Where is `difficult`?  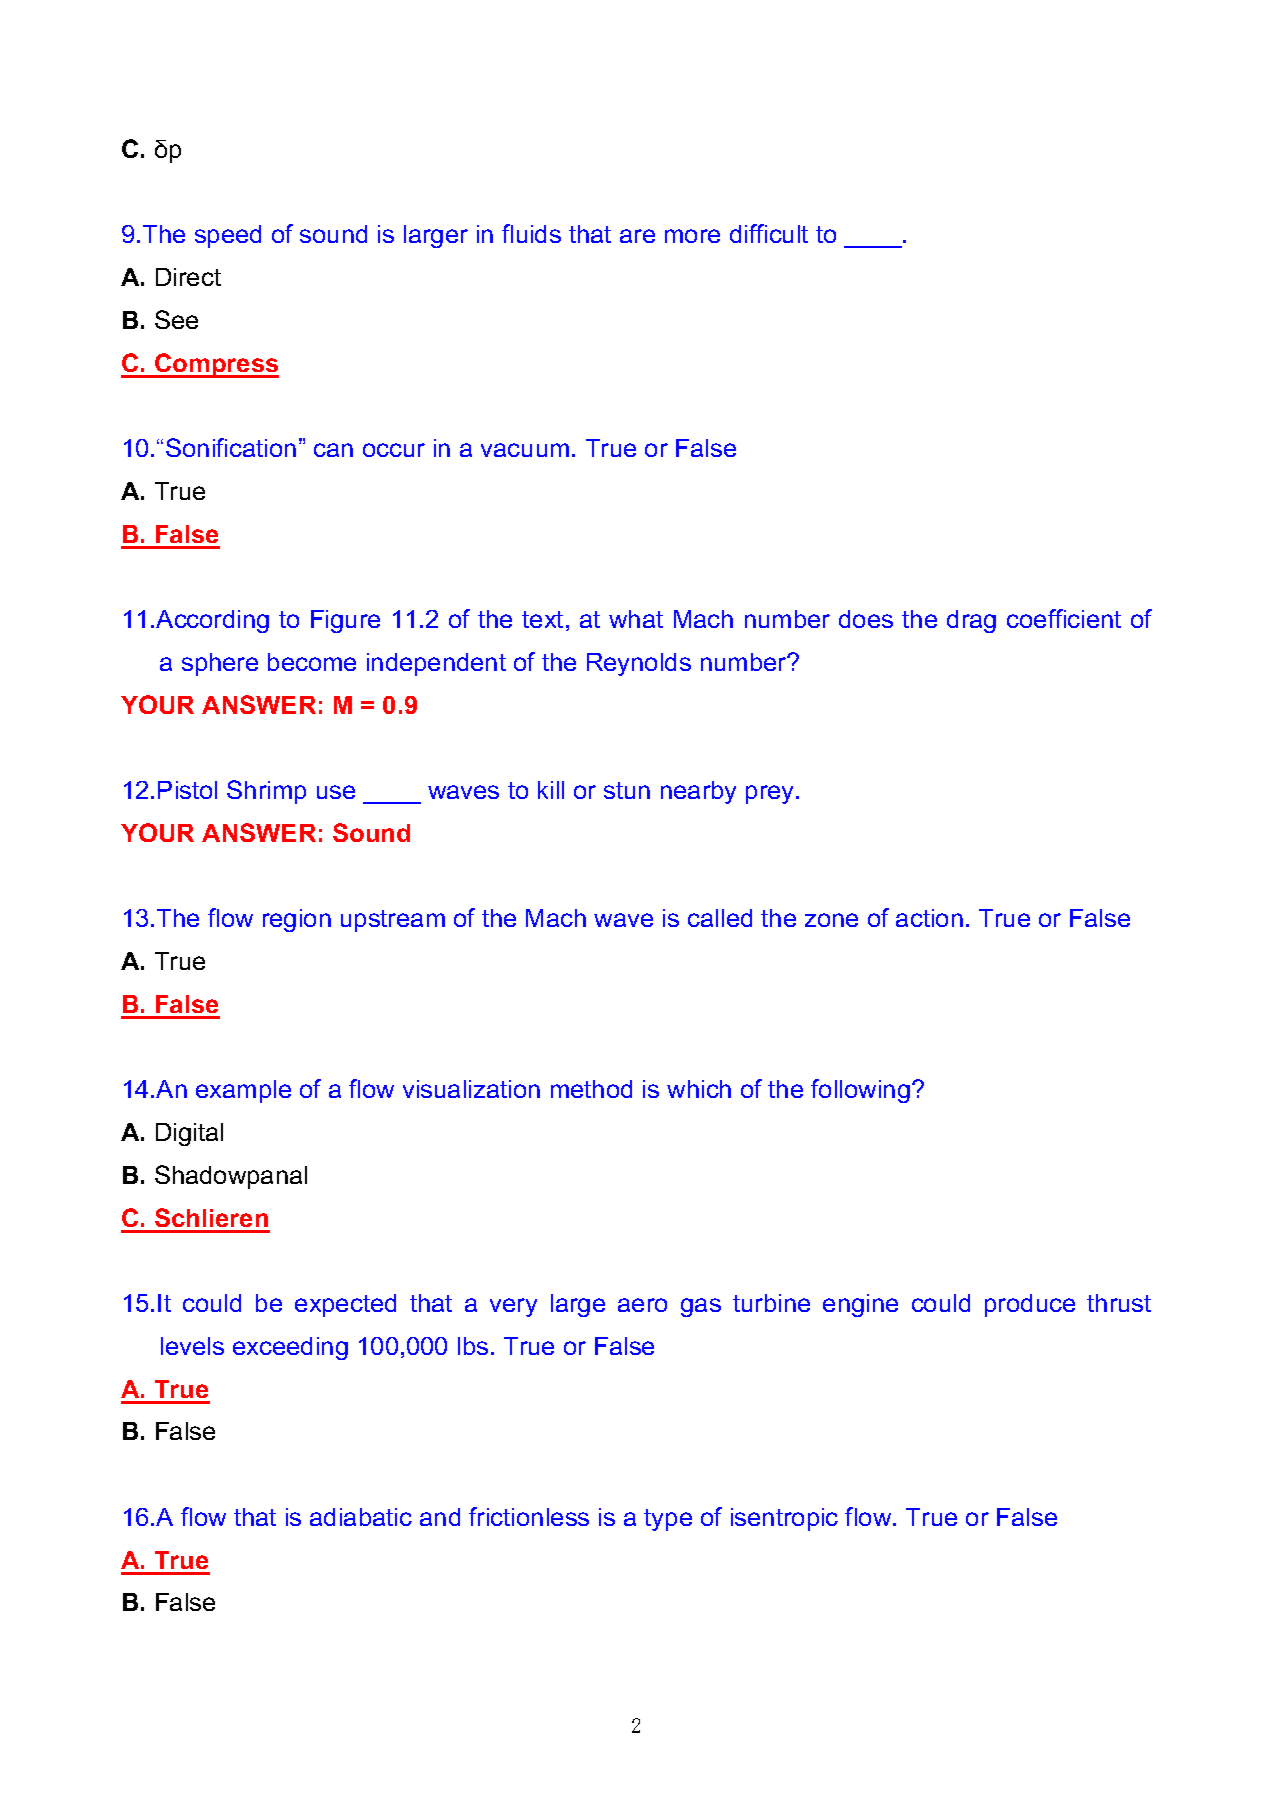 difficult is located at coordinates (769, 233).
